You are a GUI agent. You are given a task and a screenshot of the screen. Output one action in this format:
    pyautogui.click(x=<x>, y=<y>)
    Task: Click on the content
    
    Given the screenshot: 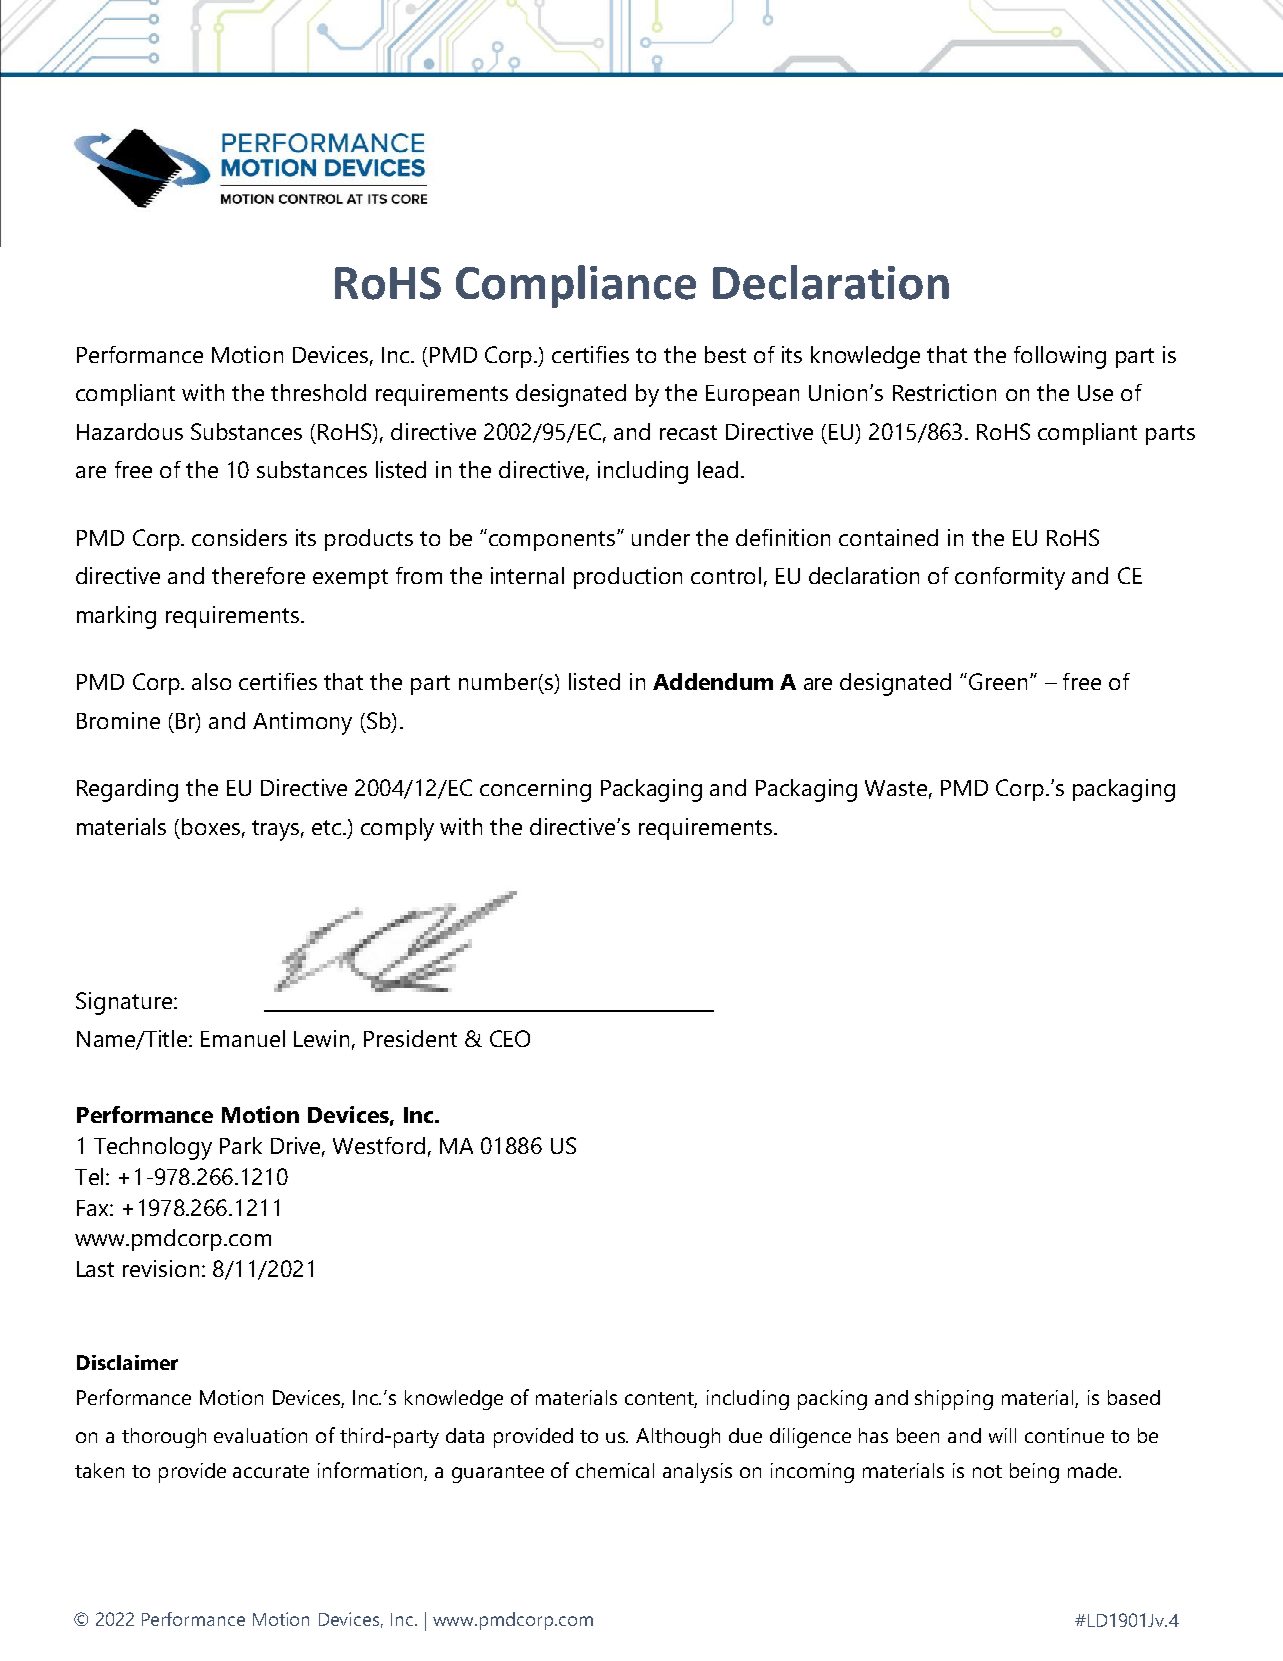 What is the action you would take?
    pyautogui.click(x=661, y=1399)
